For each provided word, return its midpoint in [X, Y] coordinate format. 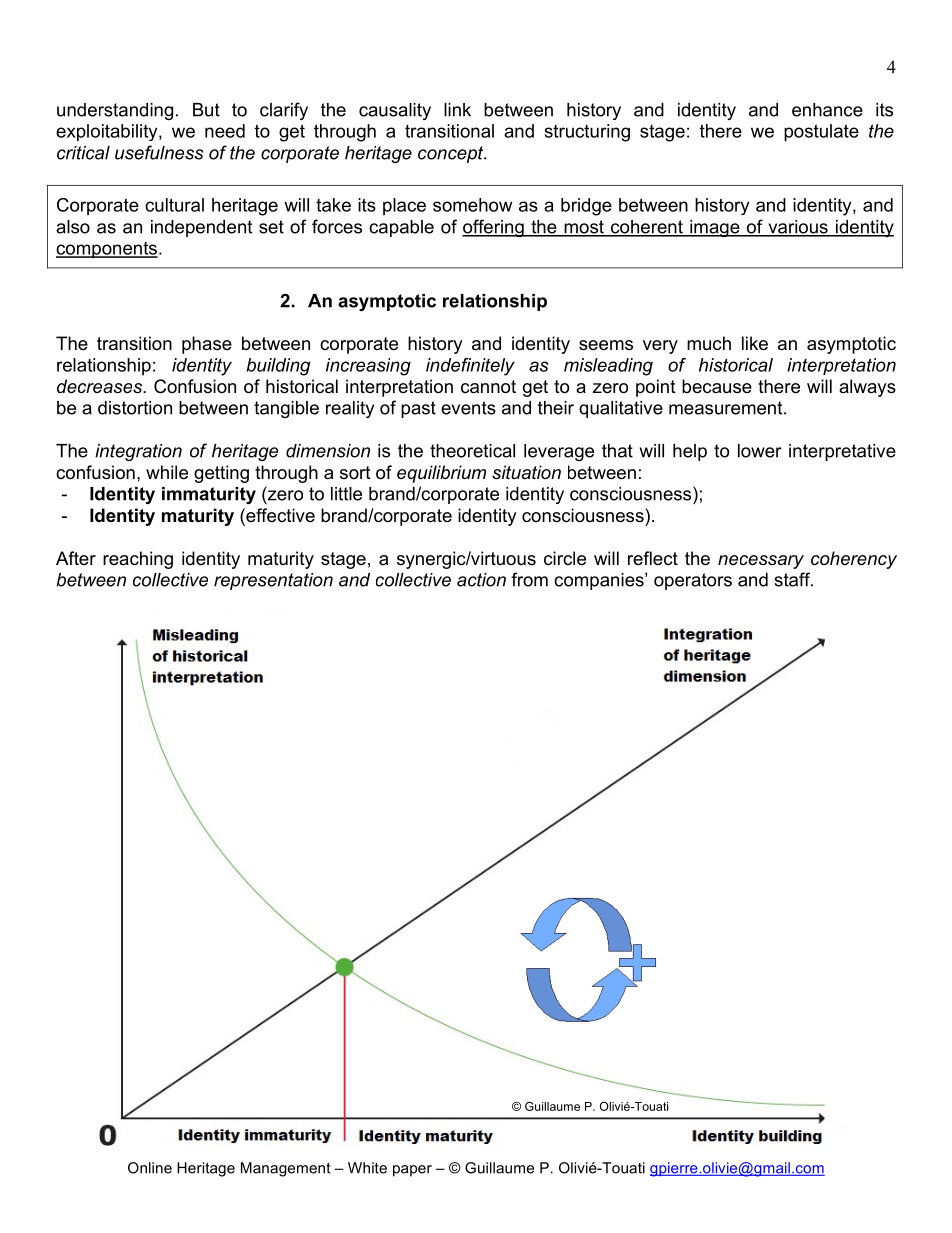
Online [150, 1168]
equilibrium [441, 474]
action [481, 580]
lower [760, 451]
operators [693, 581]
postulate [821, 133]
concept [452, 154]
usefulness [159, 152]
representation [273, 581]
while [167, 472]
